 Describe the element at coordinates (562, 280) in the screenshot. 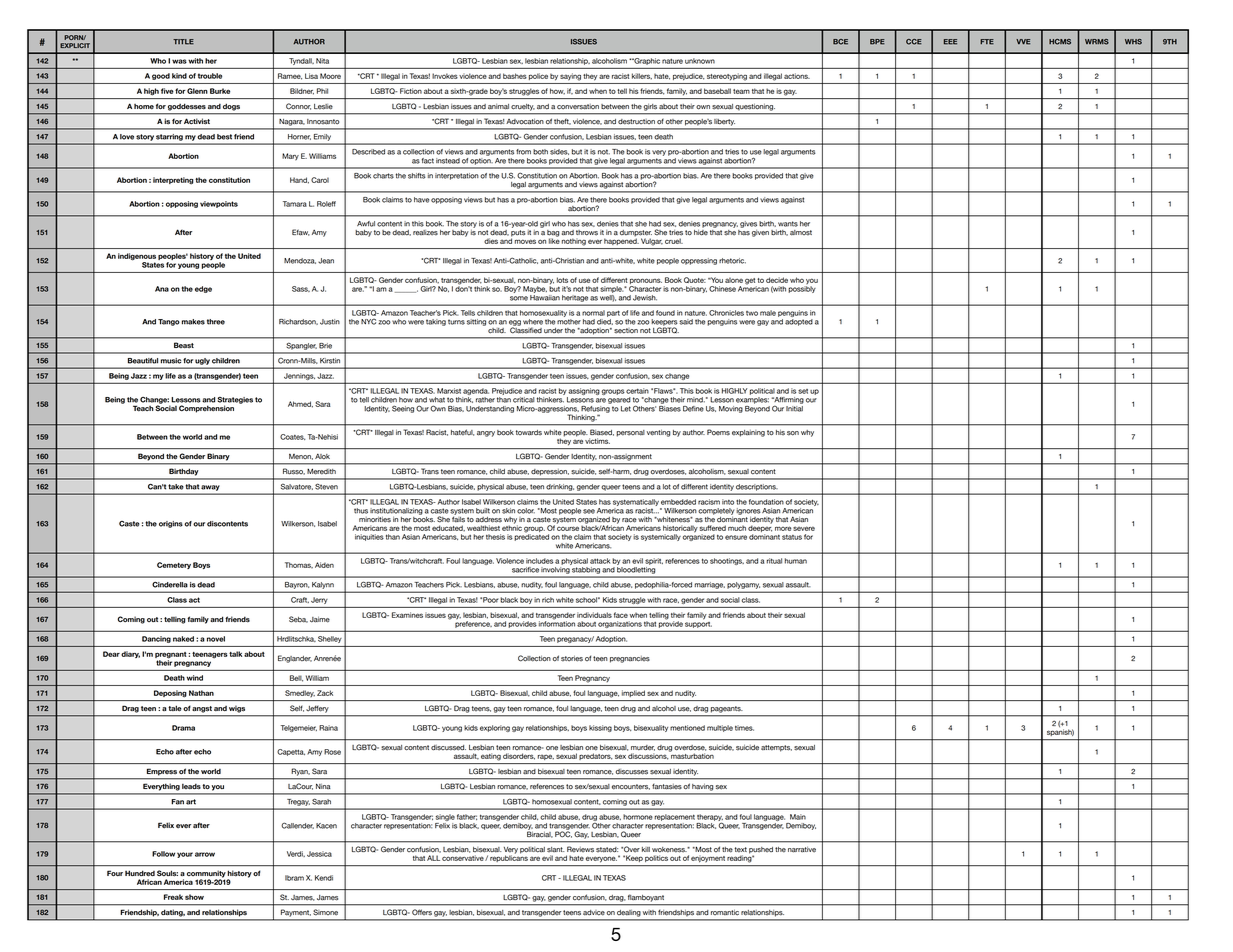

I see `lots` at that location.
